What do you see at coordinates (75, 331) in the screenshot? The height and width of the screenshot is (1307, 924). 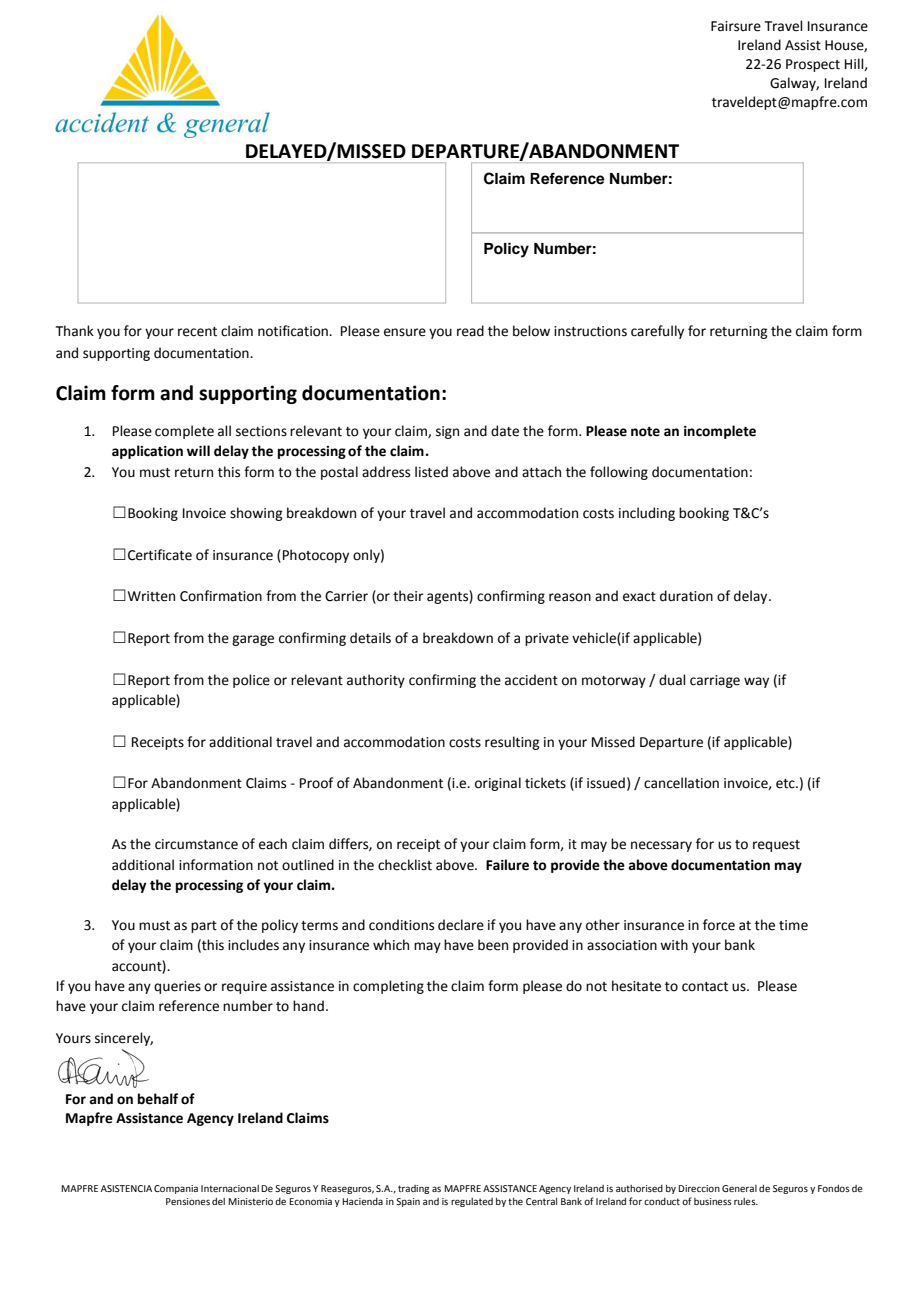 I see `Thank` at bounding box center [75, 331].
